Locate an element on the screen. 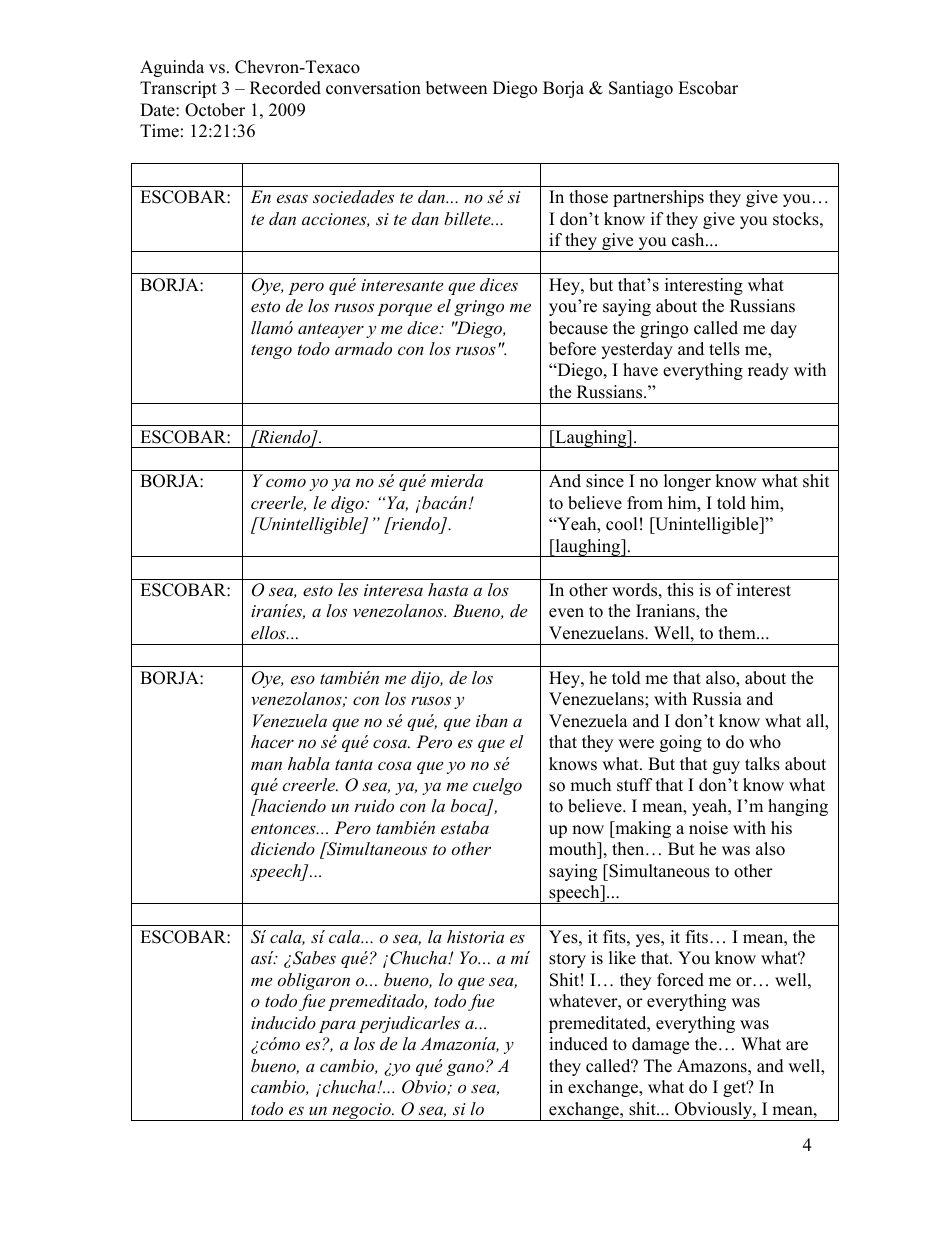 This screenshot has width=952, height=1233. como is located at coordinates (286, 482).
